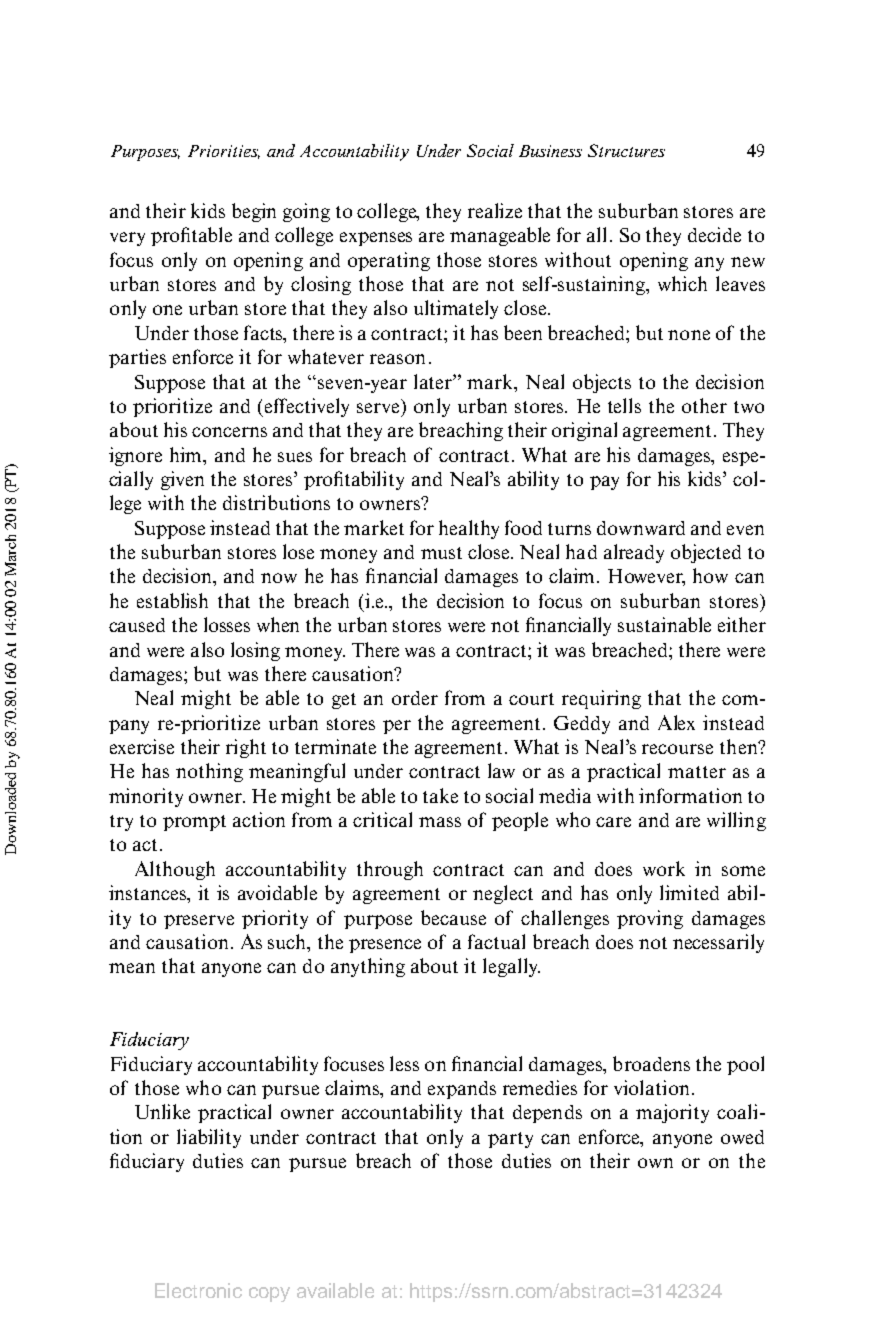 Image resolution: width=875 pixels, height=1318 pixels. Describe the element at coordinates (626, 150) in the screenshot. I see `Structures` at that location.
